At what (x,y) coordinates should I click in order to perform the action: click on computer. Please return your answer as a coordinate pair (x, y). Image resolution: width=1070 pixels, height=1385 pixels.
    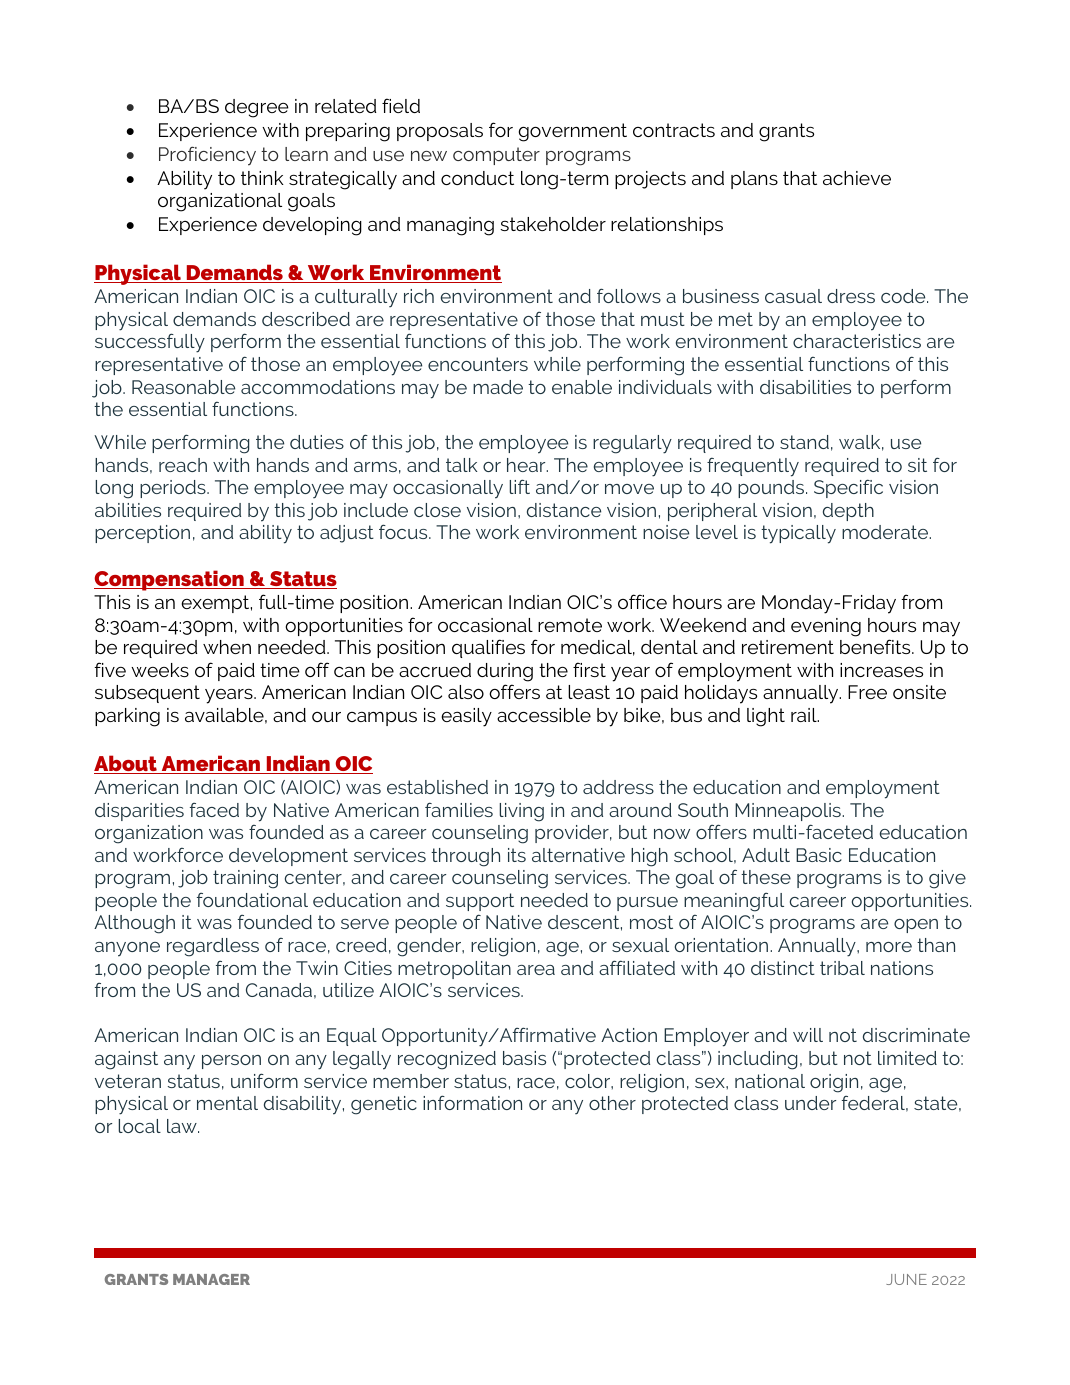
    Looking at the image, I should click on (496, 156).
